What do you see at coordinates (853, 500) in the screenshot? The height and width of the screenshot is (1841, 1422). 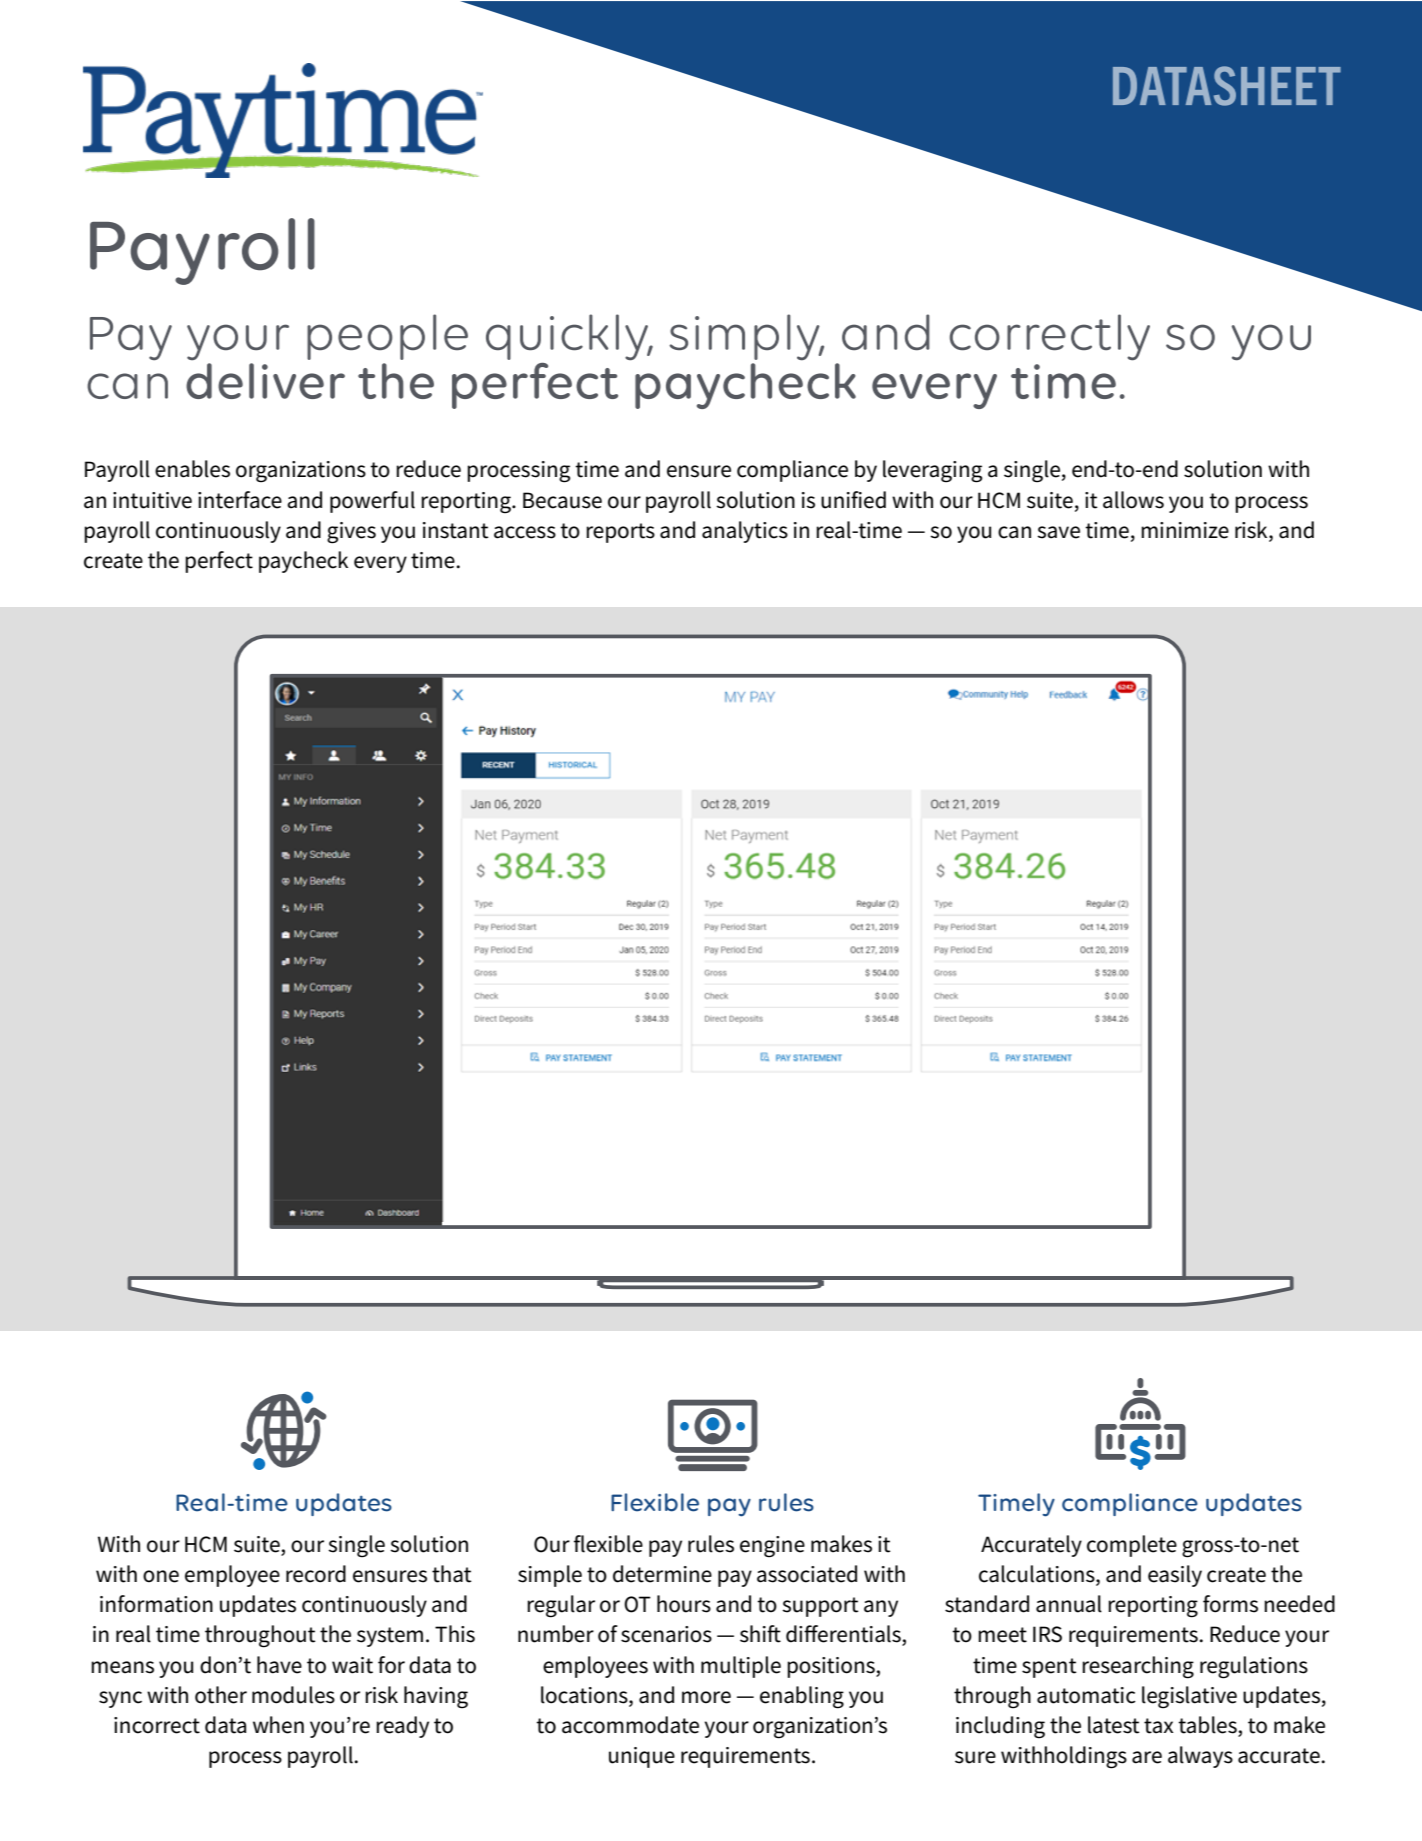 I see `unified` at bounding box center [853, 500].
